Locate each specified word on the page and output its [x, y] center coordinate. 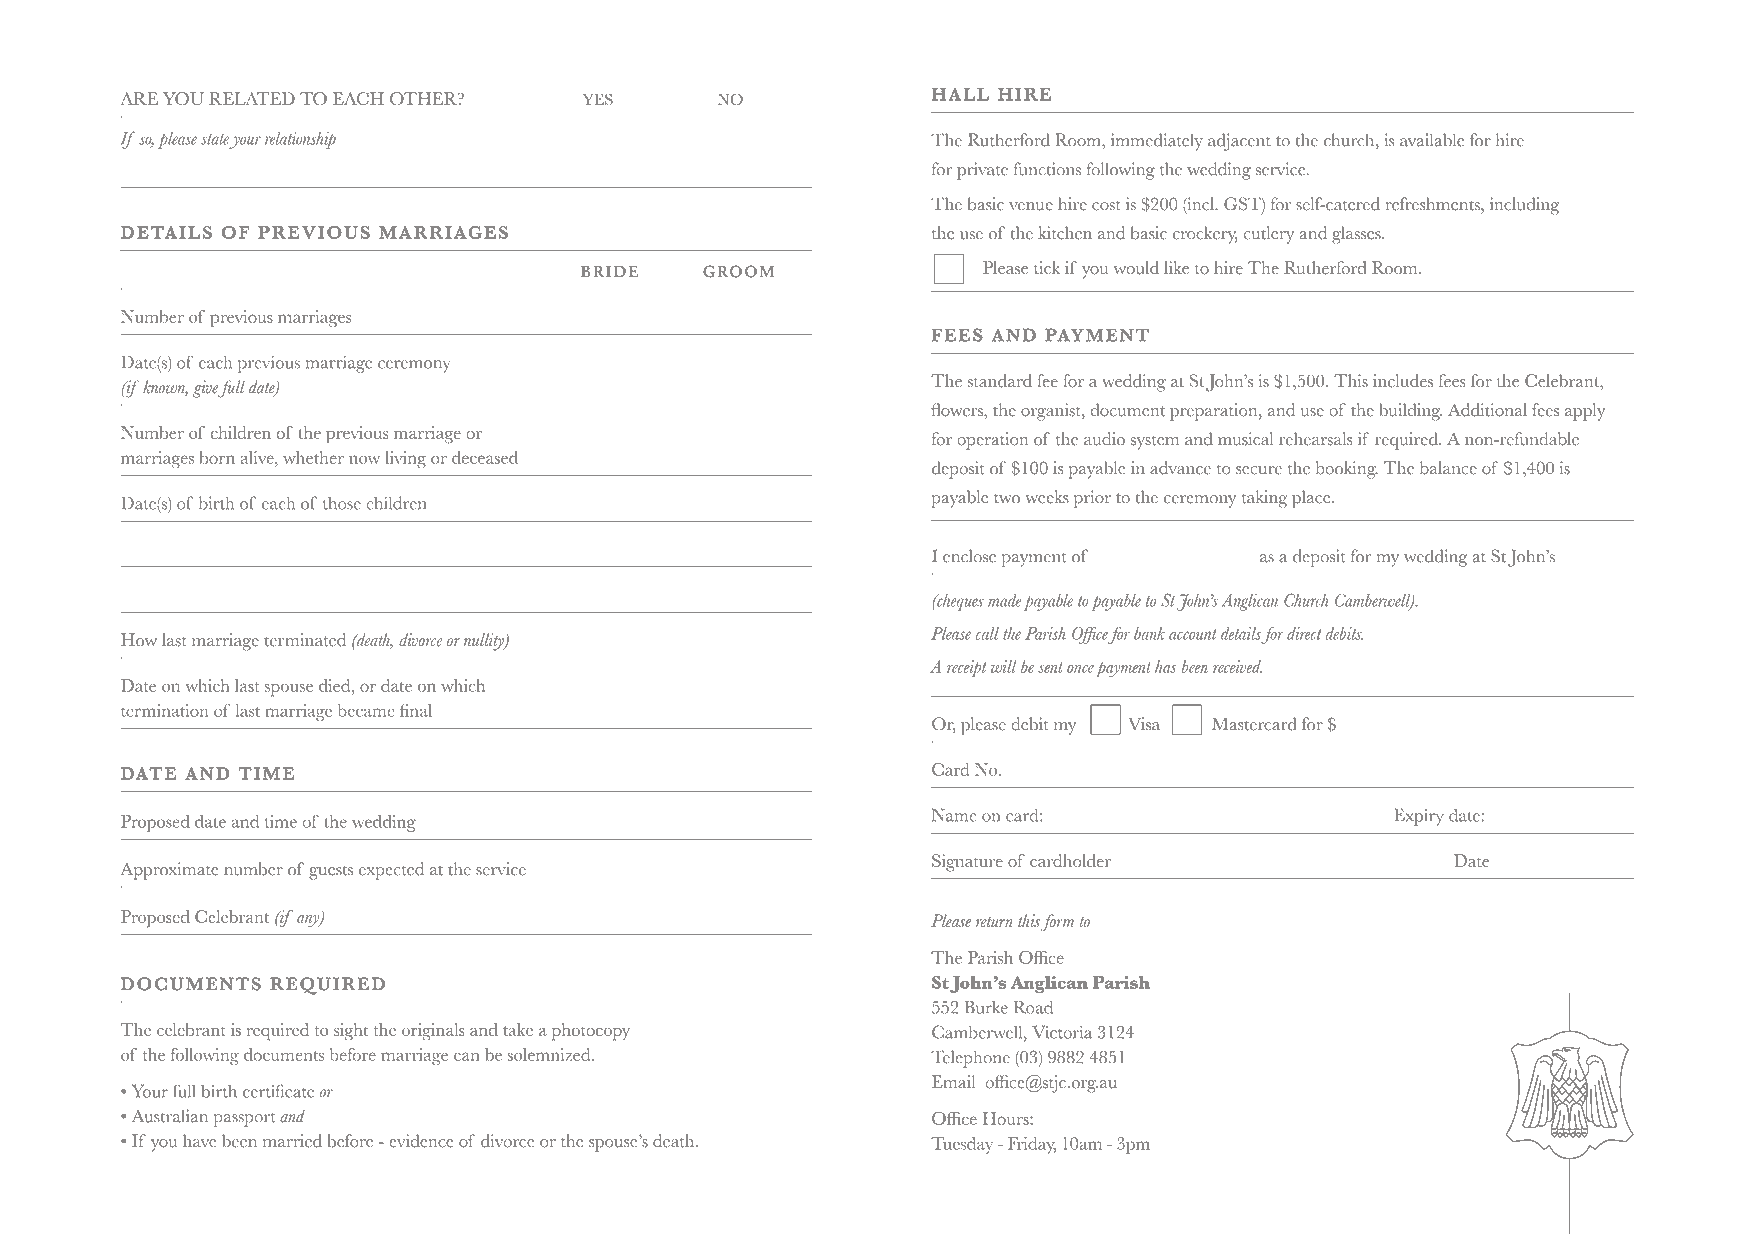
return [994, 922]
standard [1000, 381]
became [366, 710]
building [1410, 412]
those [342, 503]
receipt [966, 668]
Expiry [1419, 817]
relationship [300, 140]
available [1432, 140]
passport [244, 1120]
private [982, 171]
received [1237, 666]
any [309, 921]
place [1312, 499]
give [206, 389]
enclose [969, 556]
